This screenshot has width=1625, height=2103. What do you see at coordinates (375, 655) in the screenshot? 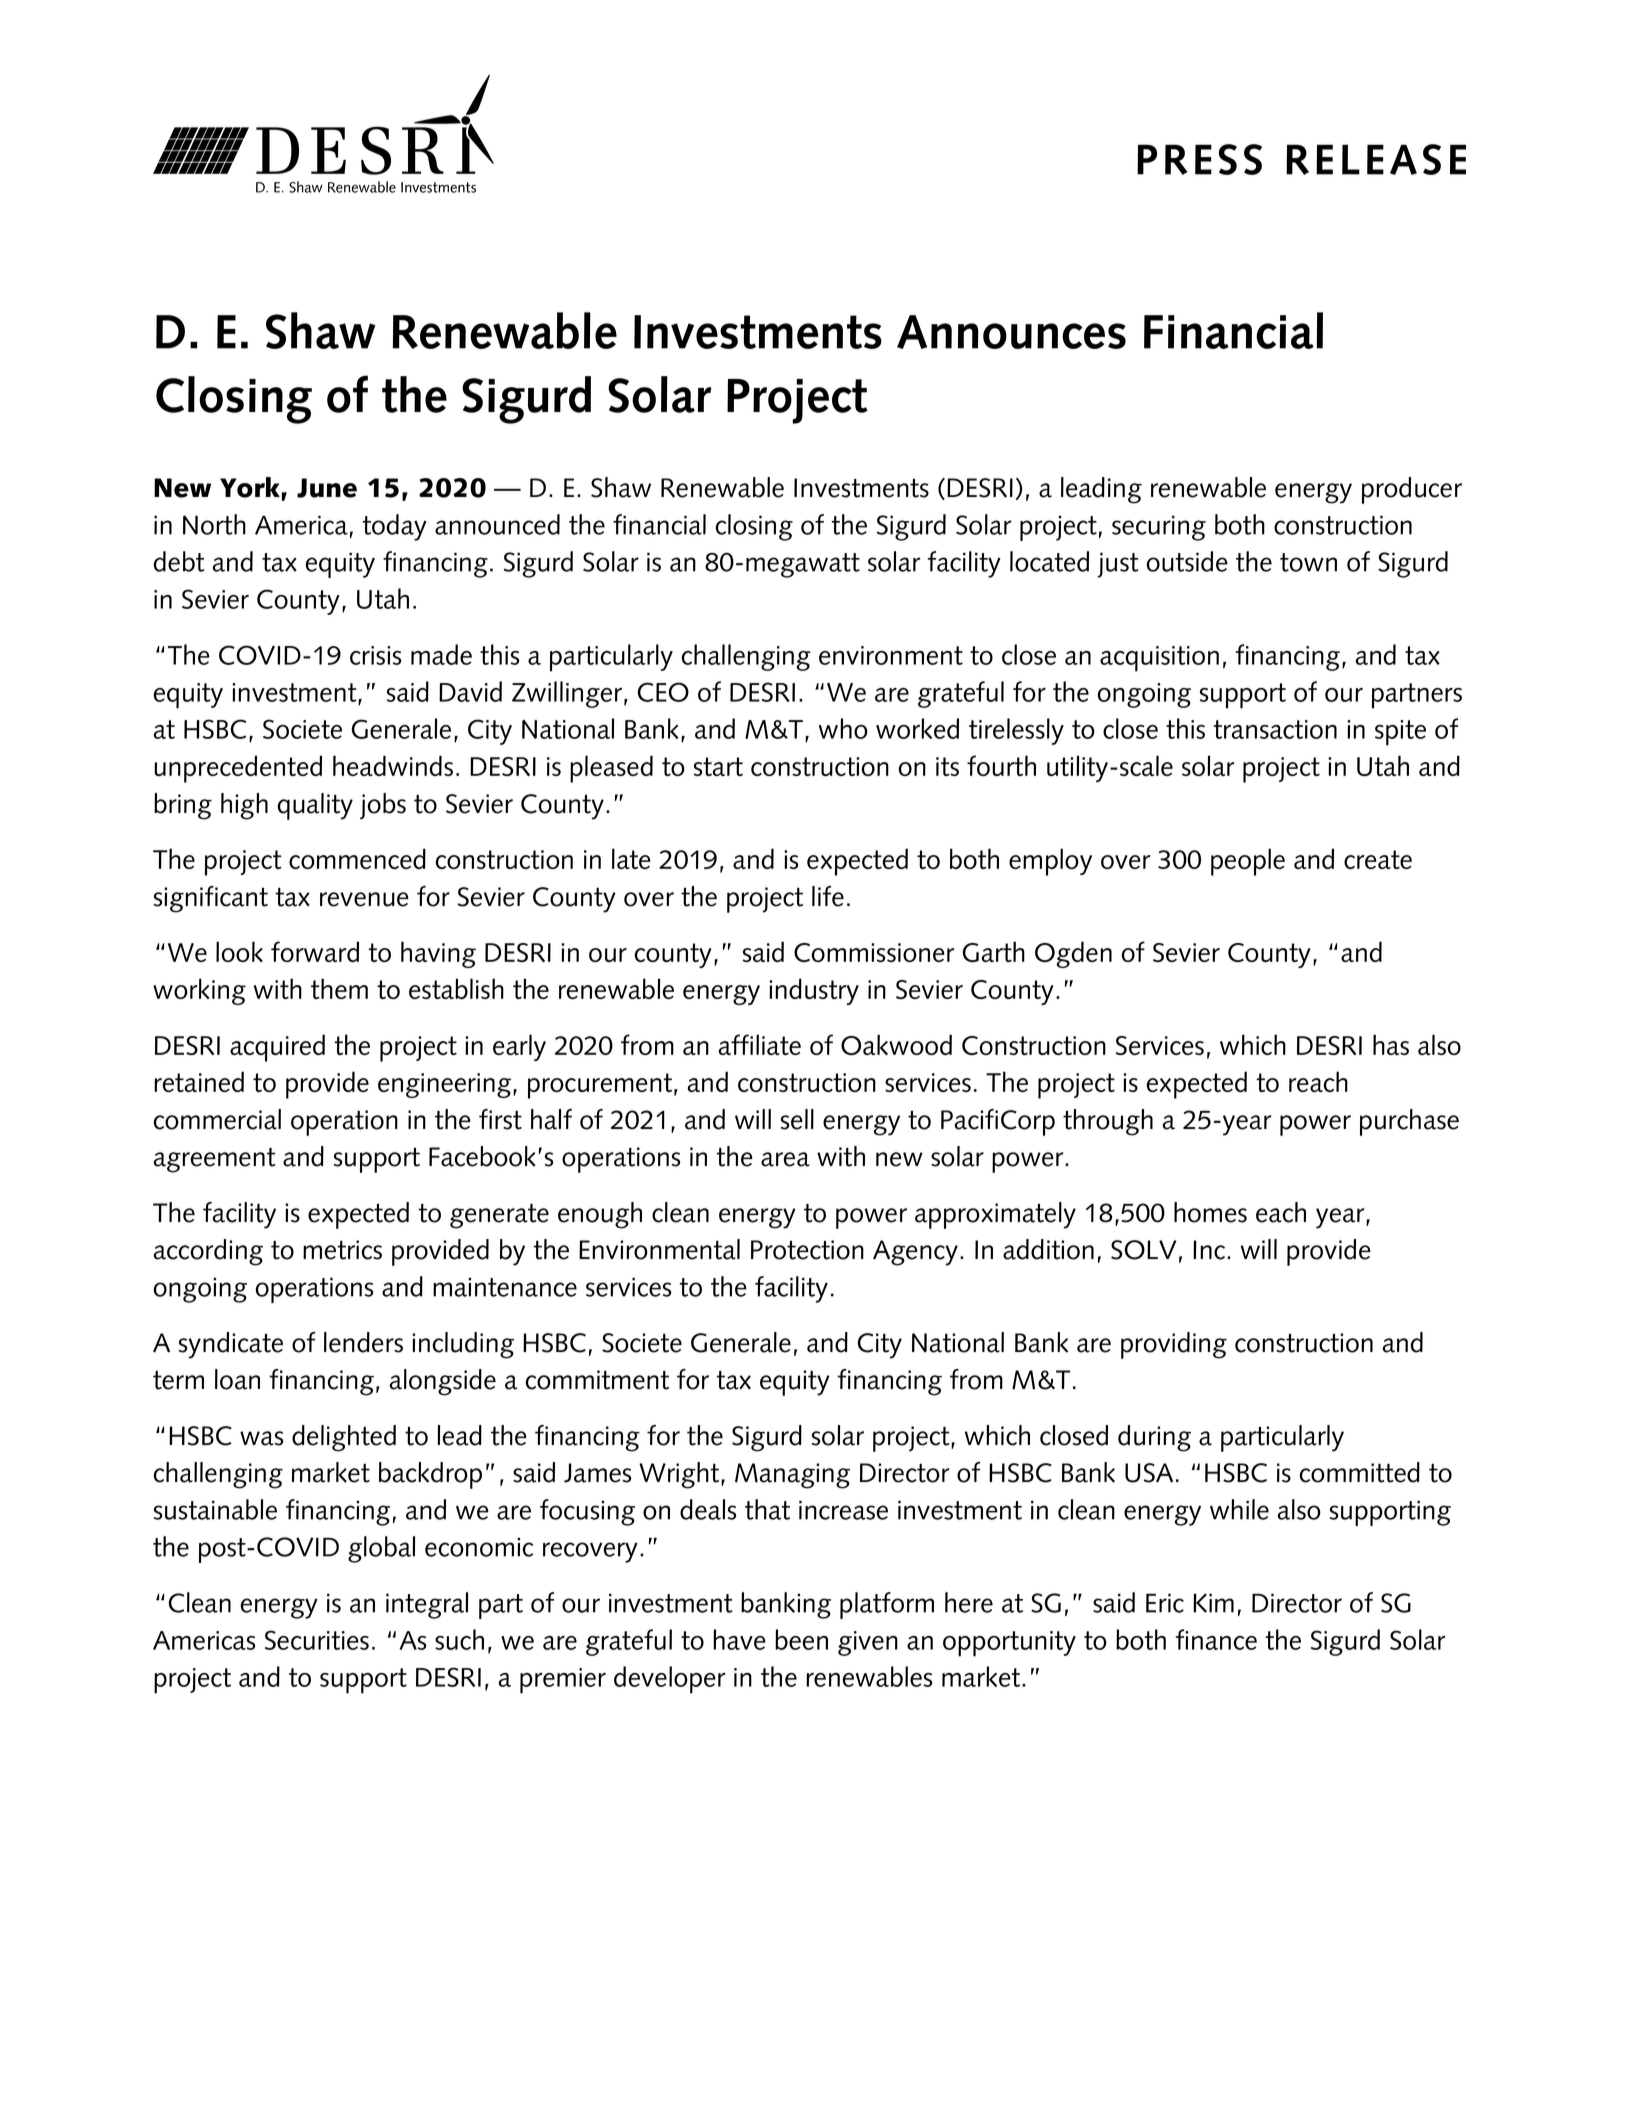
I see `crisis` at bounding box center [375, 655].
